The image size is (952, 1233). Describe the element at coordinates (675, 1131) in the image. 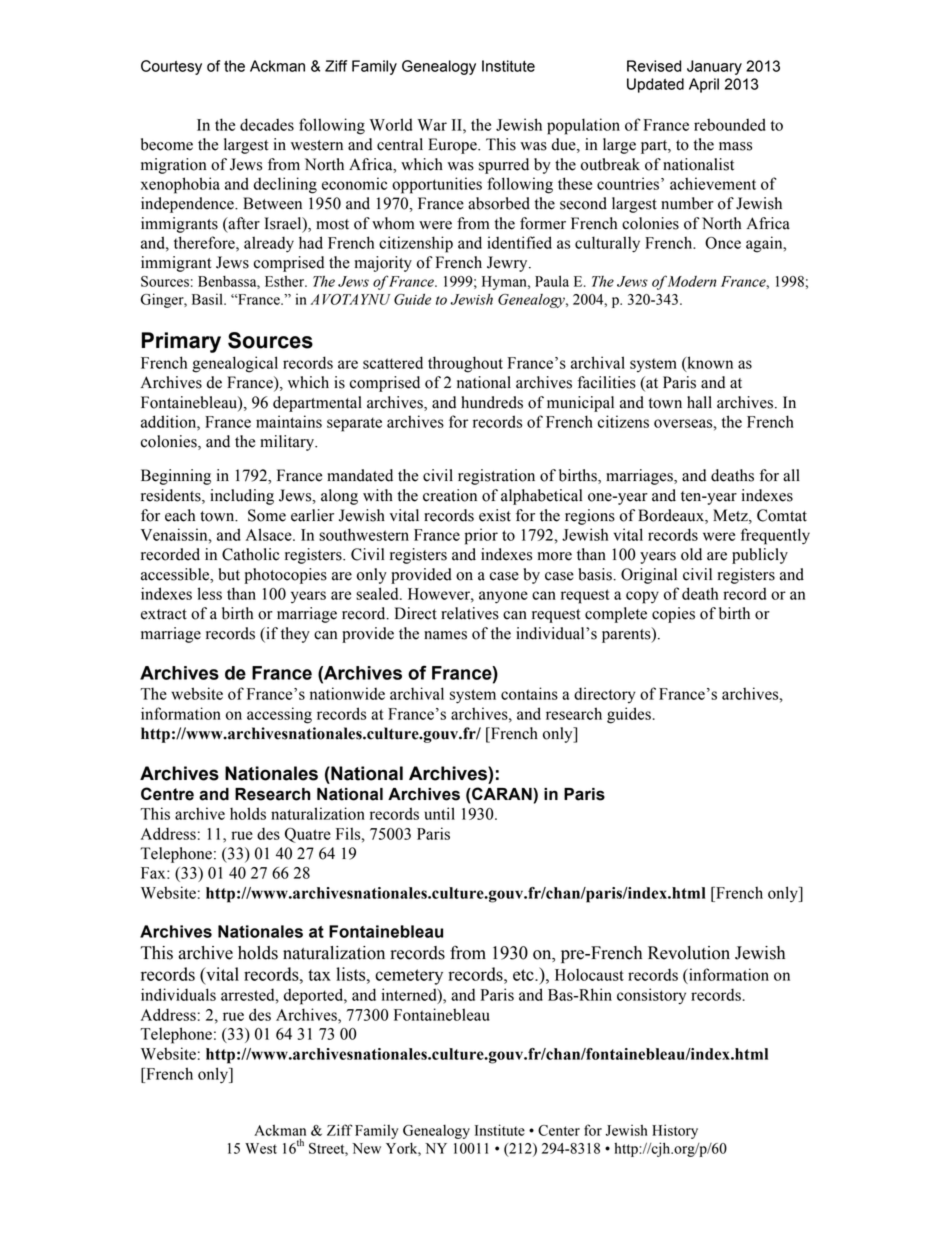

I see `History` at that location.
